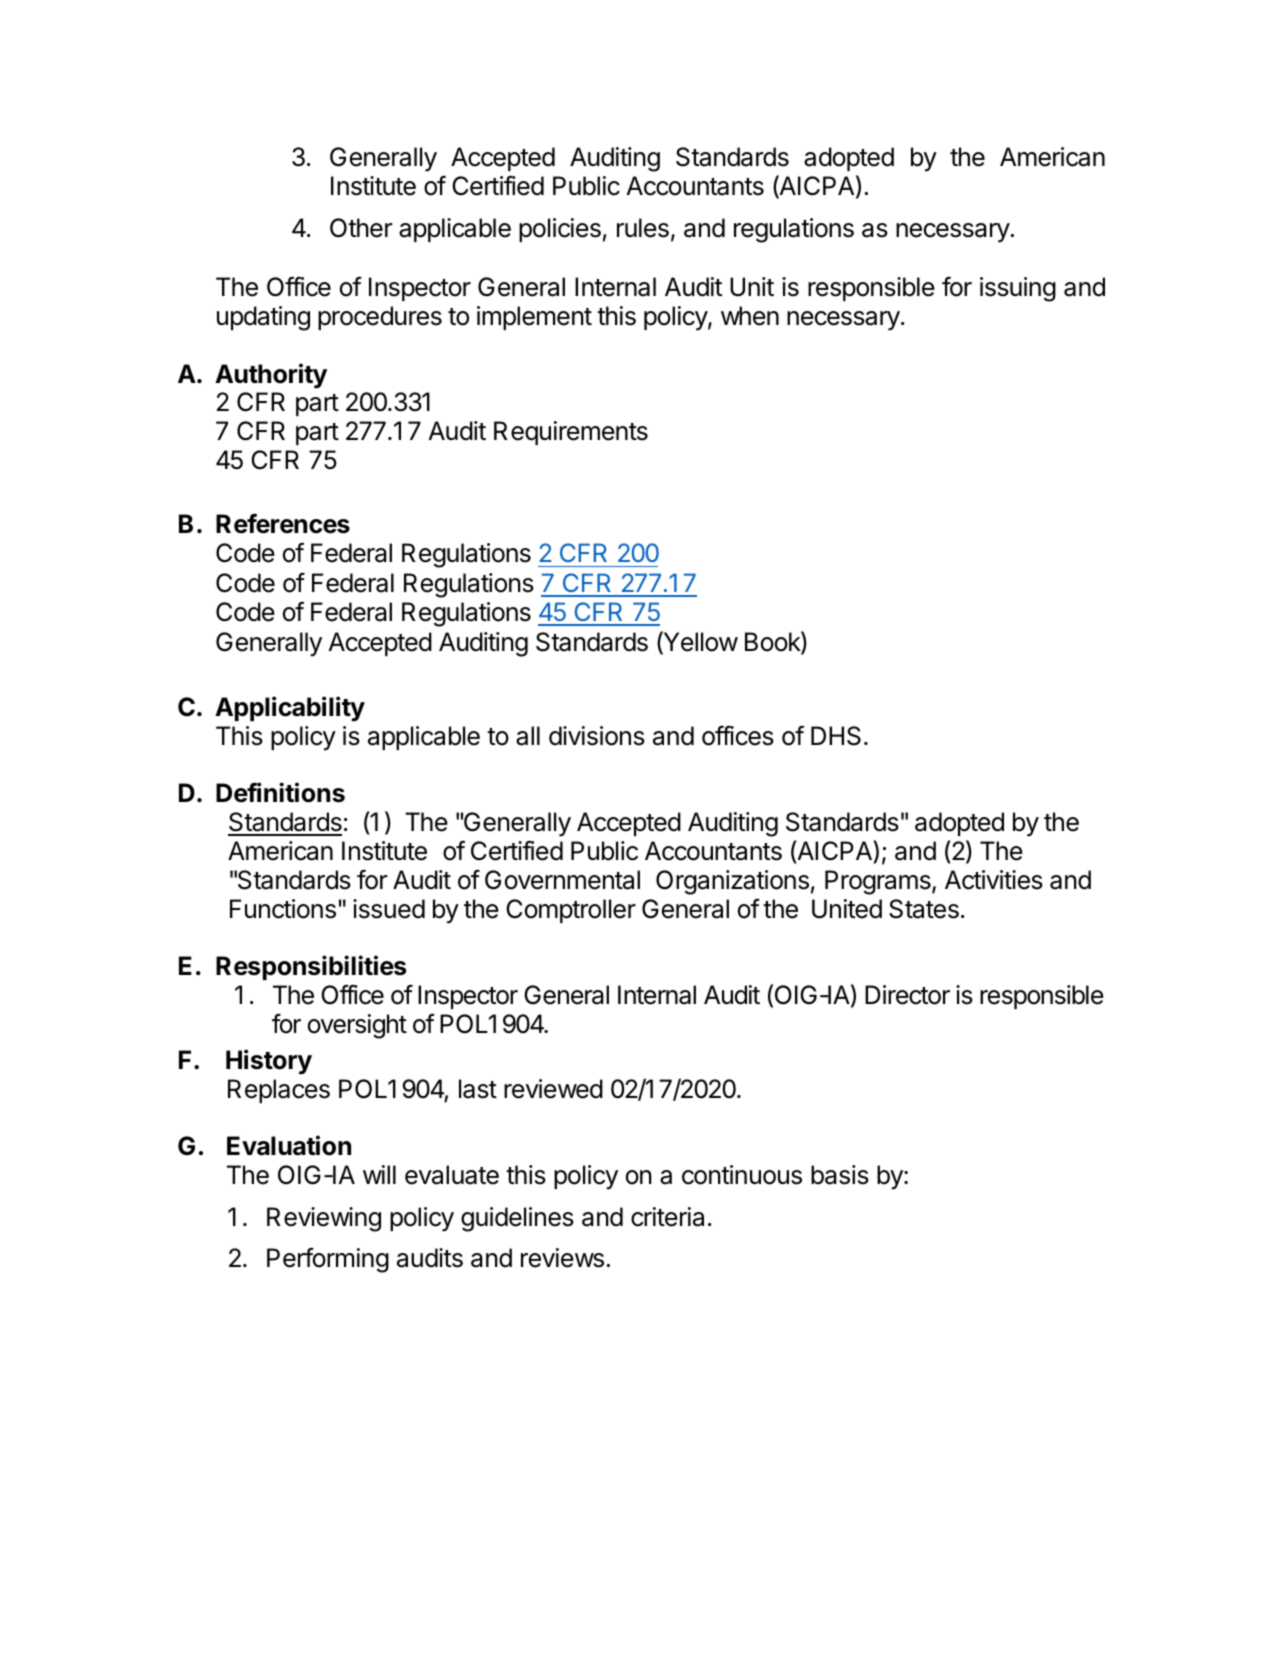 This image has width=1288, height=1666. Describe the element at coordinates (389, 909) in the image. I see `issued` at that location.
